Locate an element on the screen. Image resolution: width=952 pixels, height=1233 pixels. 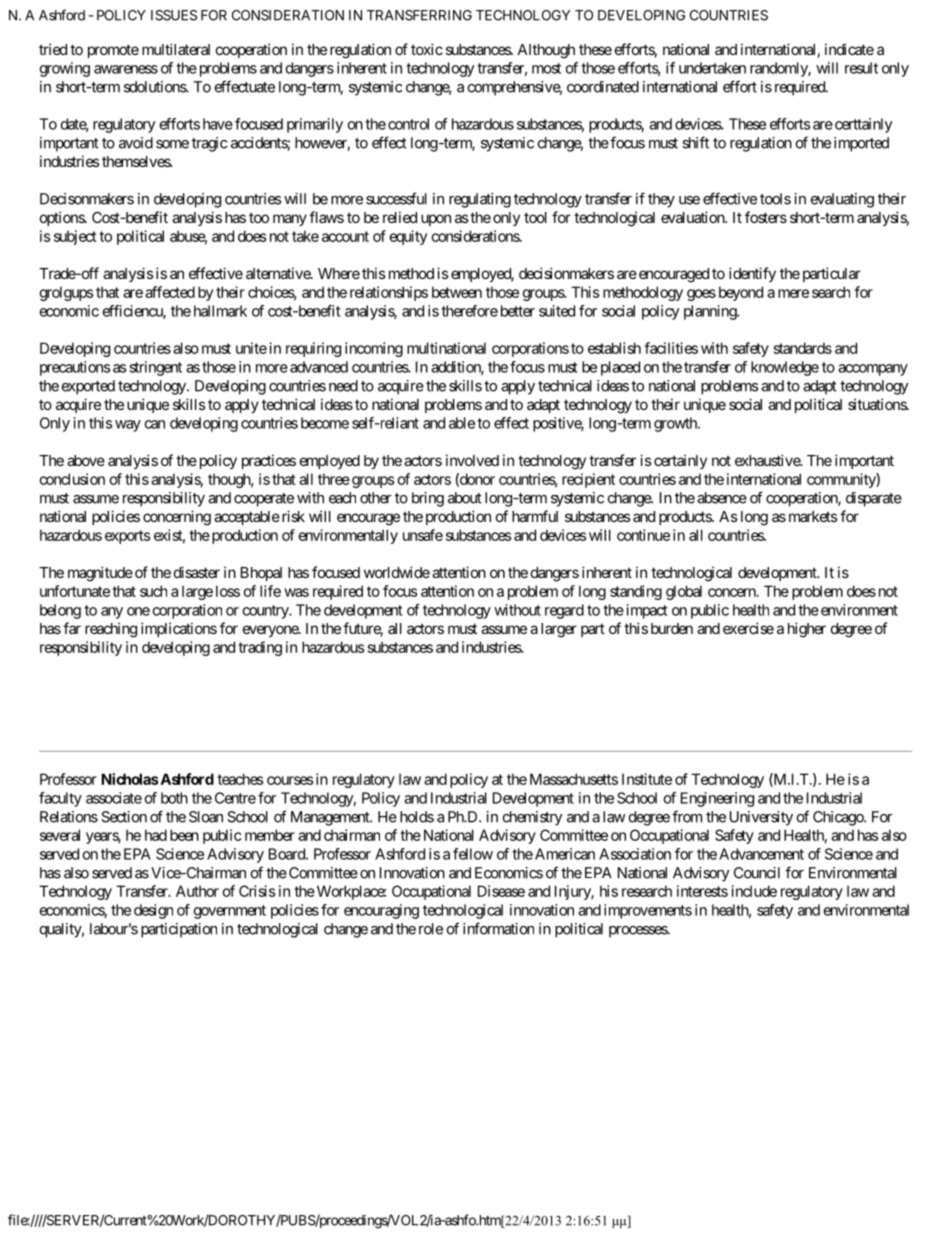
absence is located at coordinates (722, 498).
